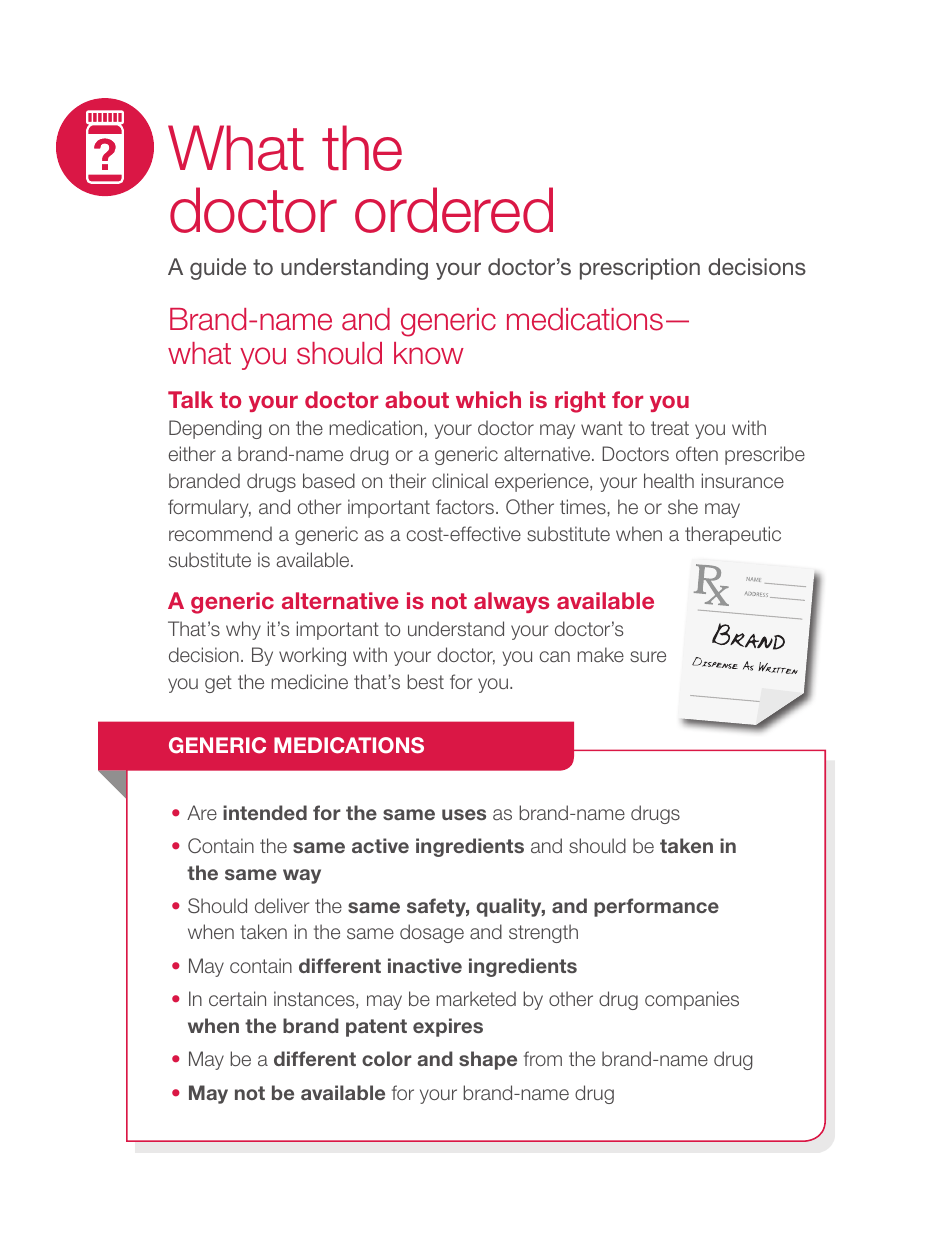 Image resolution: width=952 pixels, height=1233 pixels. I want to click on sure, so click(648, 656).
